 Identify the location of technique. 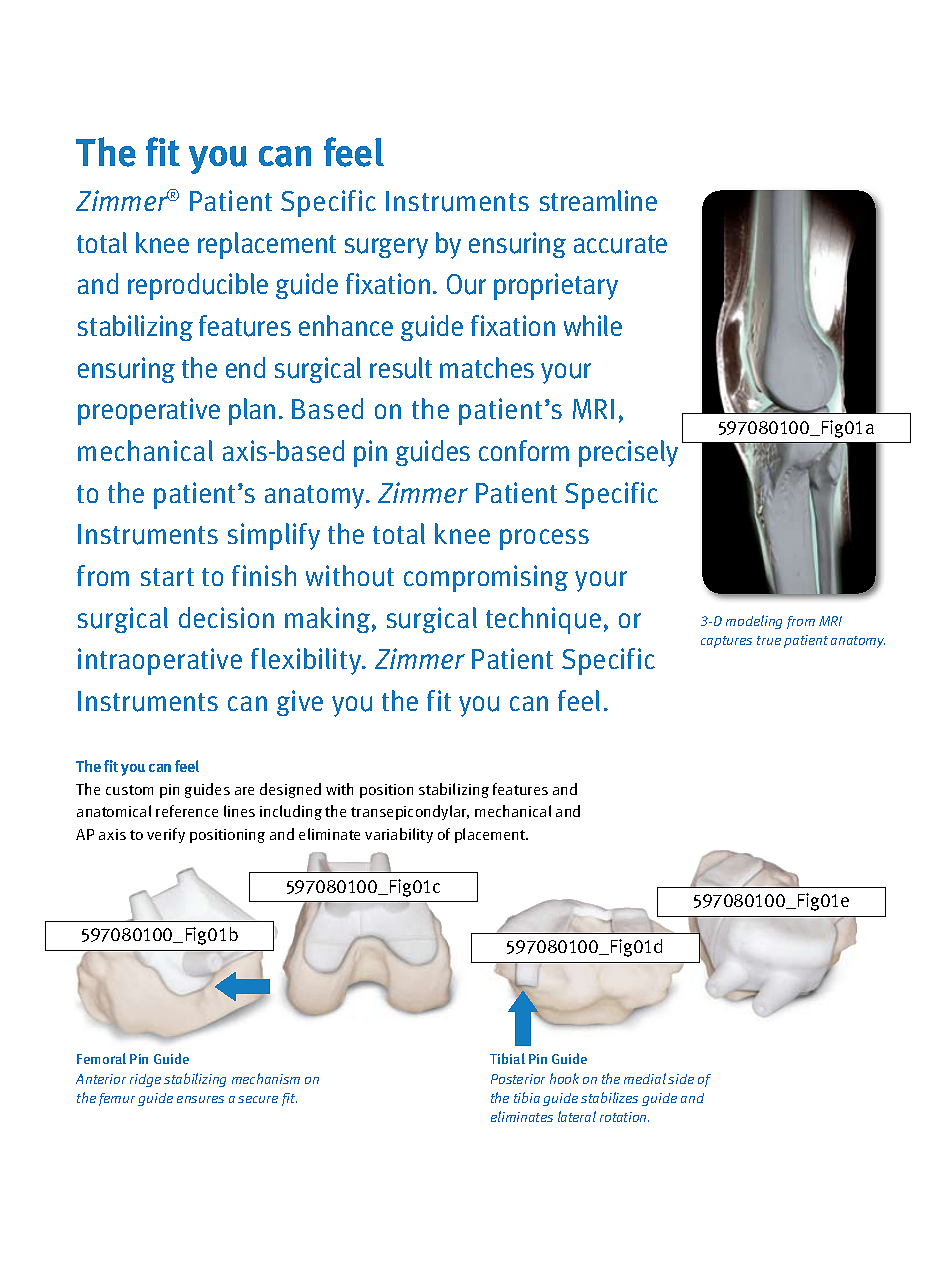
(543, 620).
